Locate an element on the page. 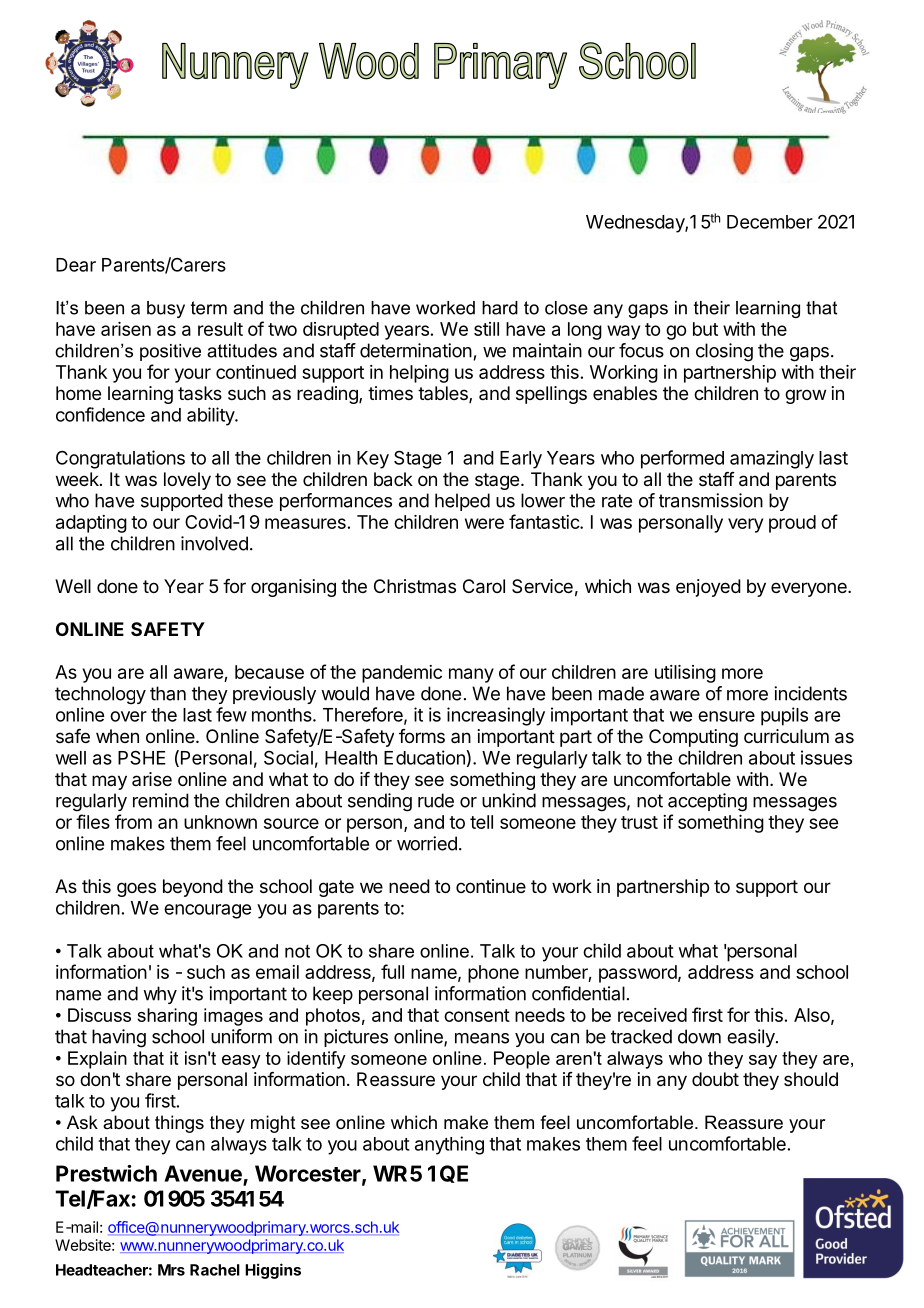 The image size is (924, 1308). Mrs is located at coordinates (171, 1270).
